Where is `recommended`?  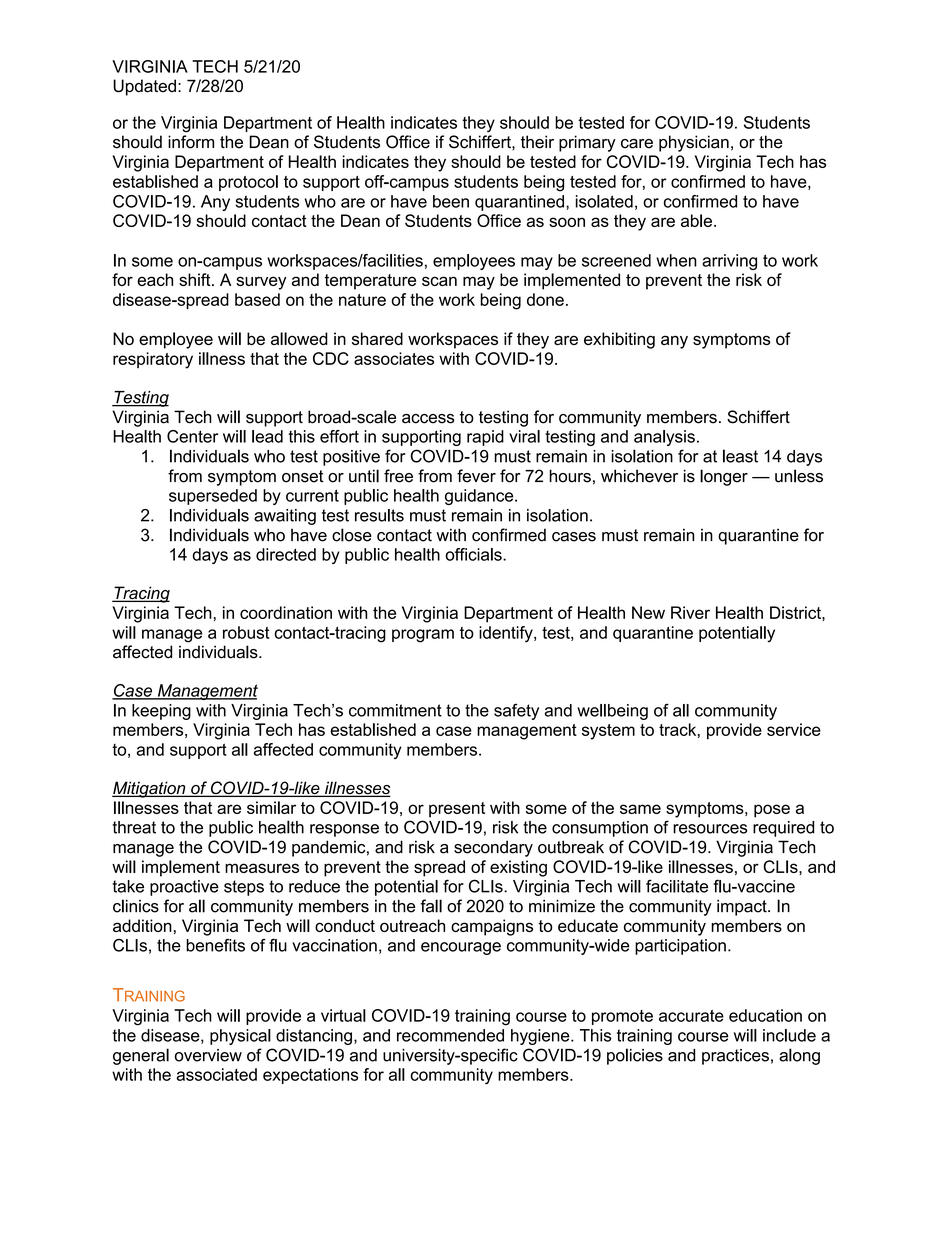 recommended is located at coordinates (450, 1035).
